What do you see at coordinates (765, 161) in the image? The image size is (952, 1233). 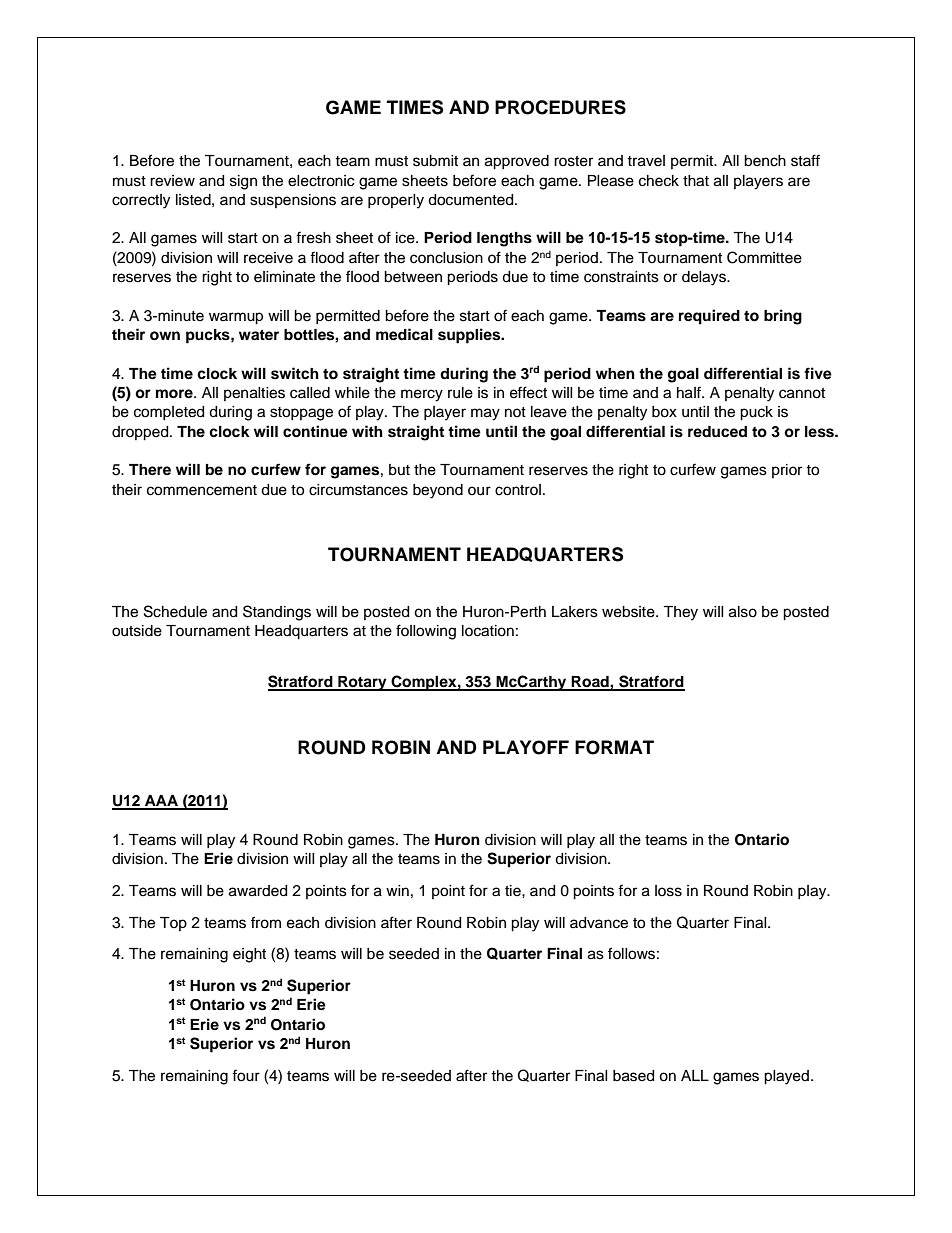 I see `bench` at bounding box center [765, 161].
